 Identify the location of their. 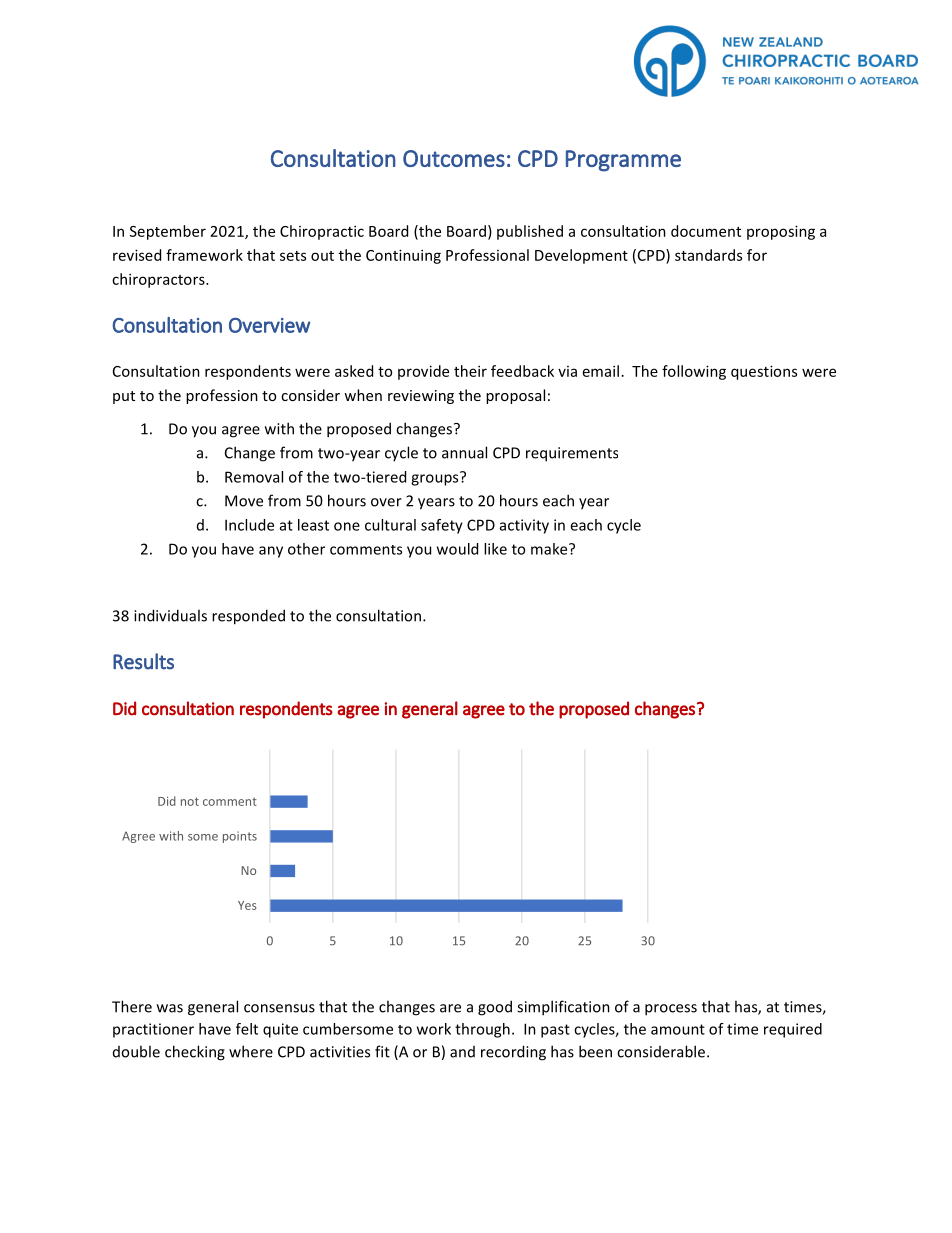
(470, 371).
